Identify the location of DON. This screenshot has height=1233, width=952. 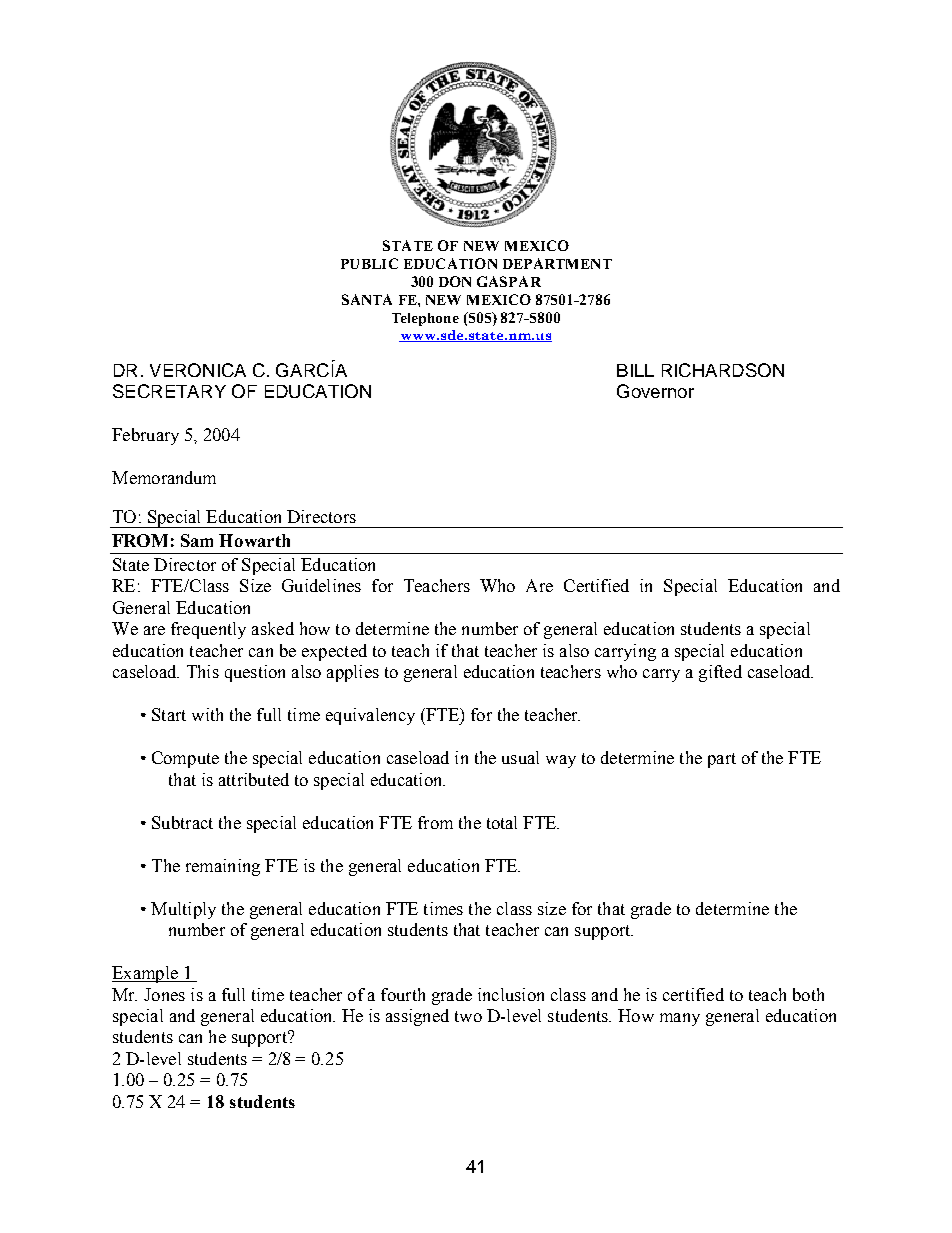
(455, 281).
